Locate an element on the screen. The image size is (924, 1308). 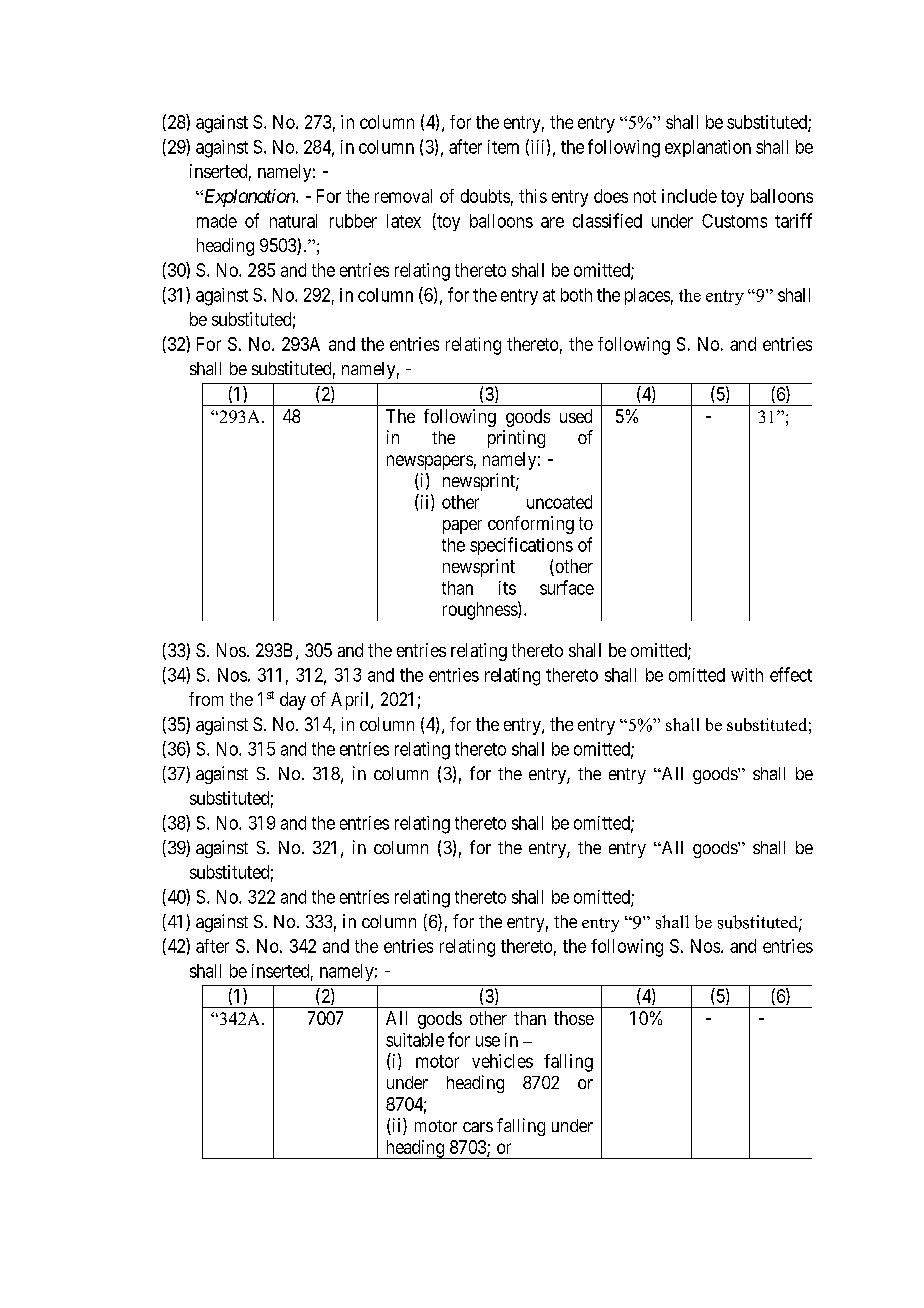
printing is located at coordinates (516, 439).
